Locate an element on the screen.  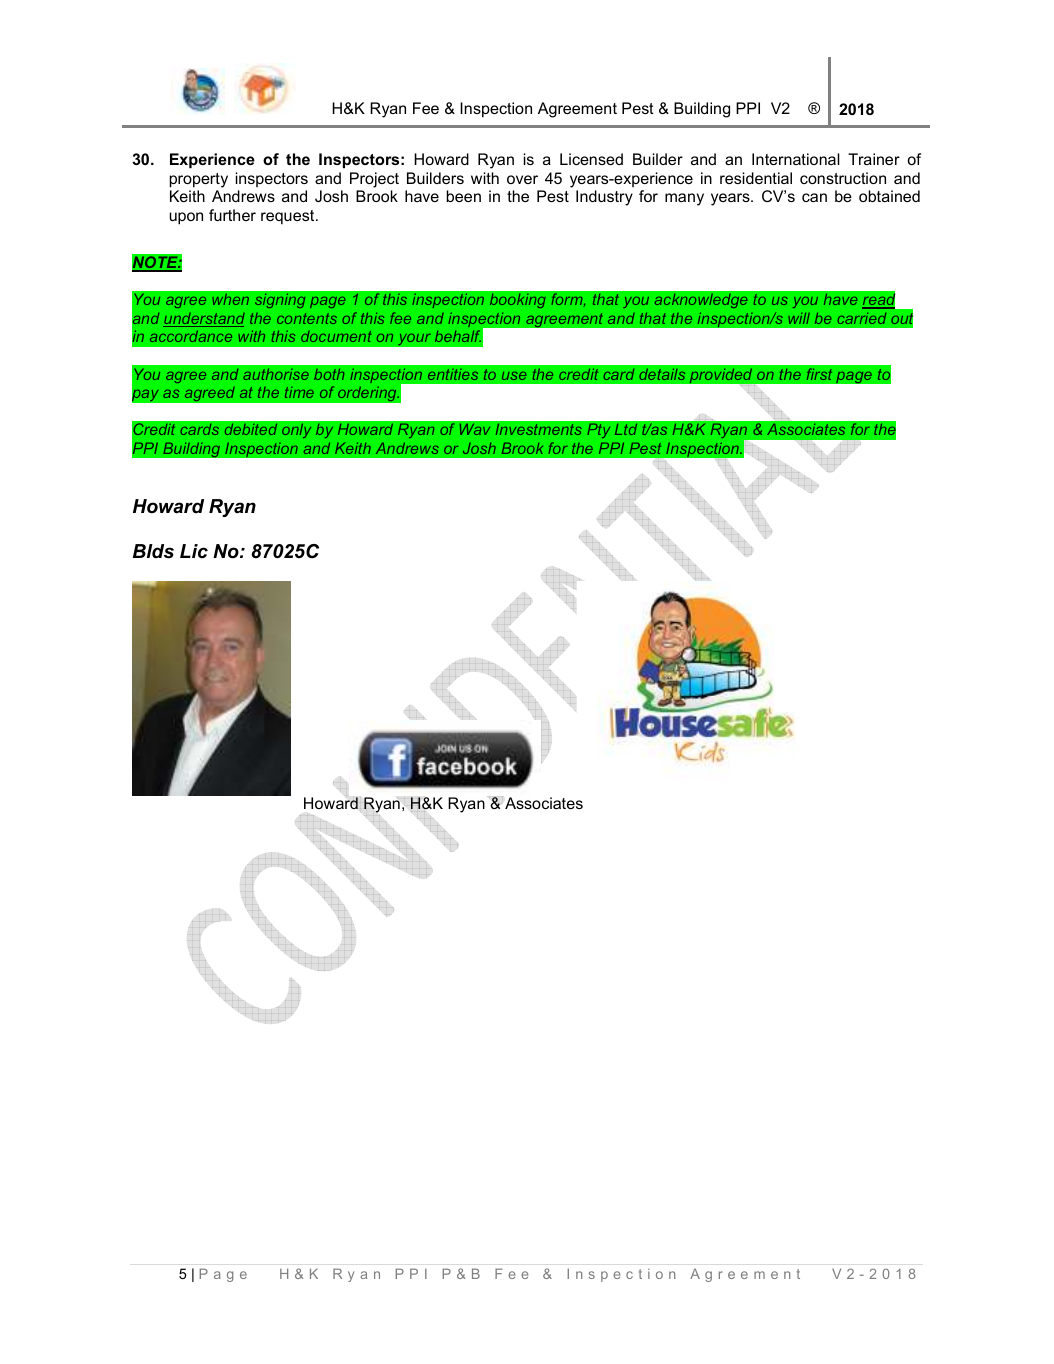
Industry is located at coordinates (604, 198).
